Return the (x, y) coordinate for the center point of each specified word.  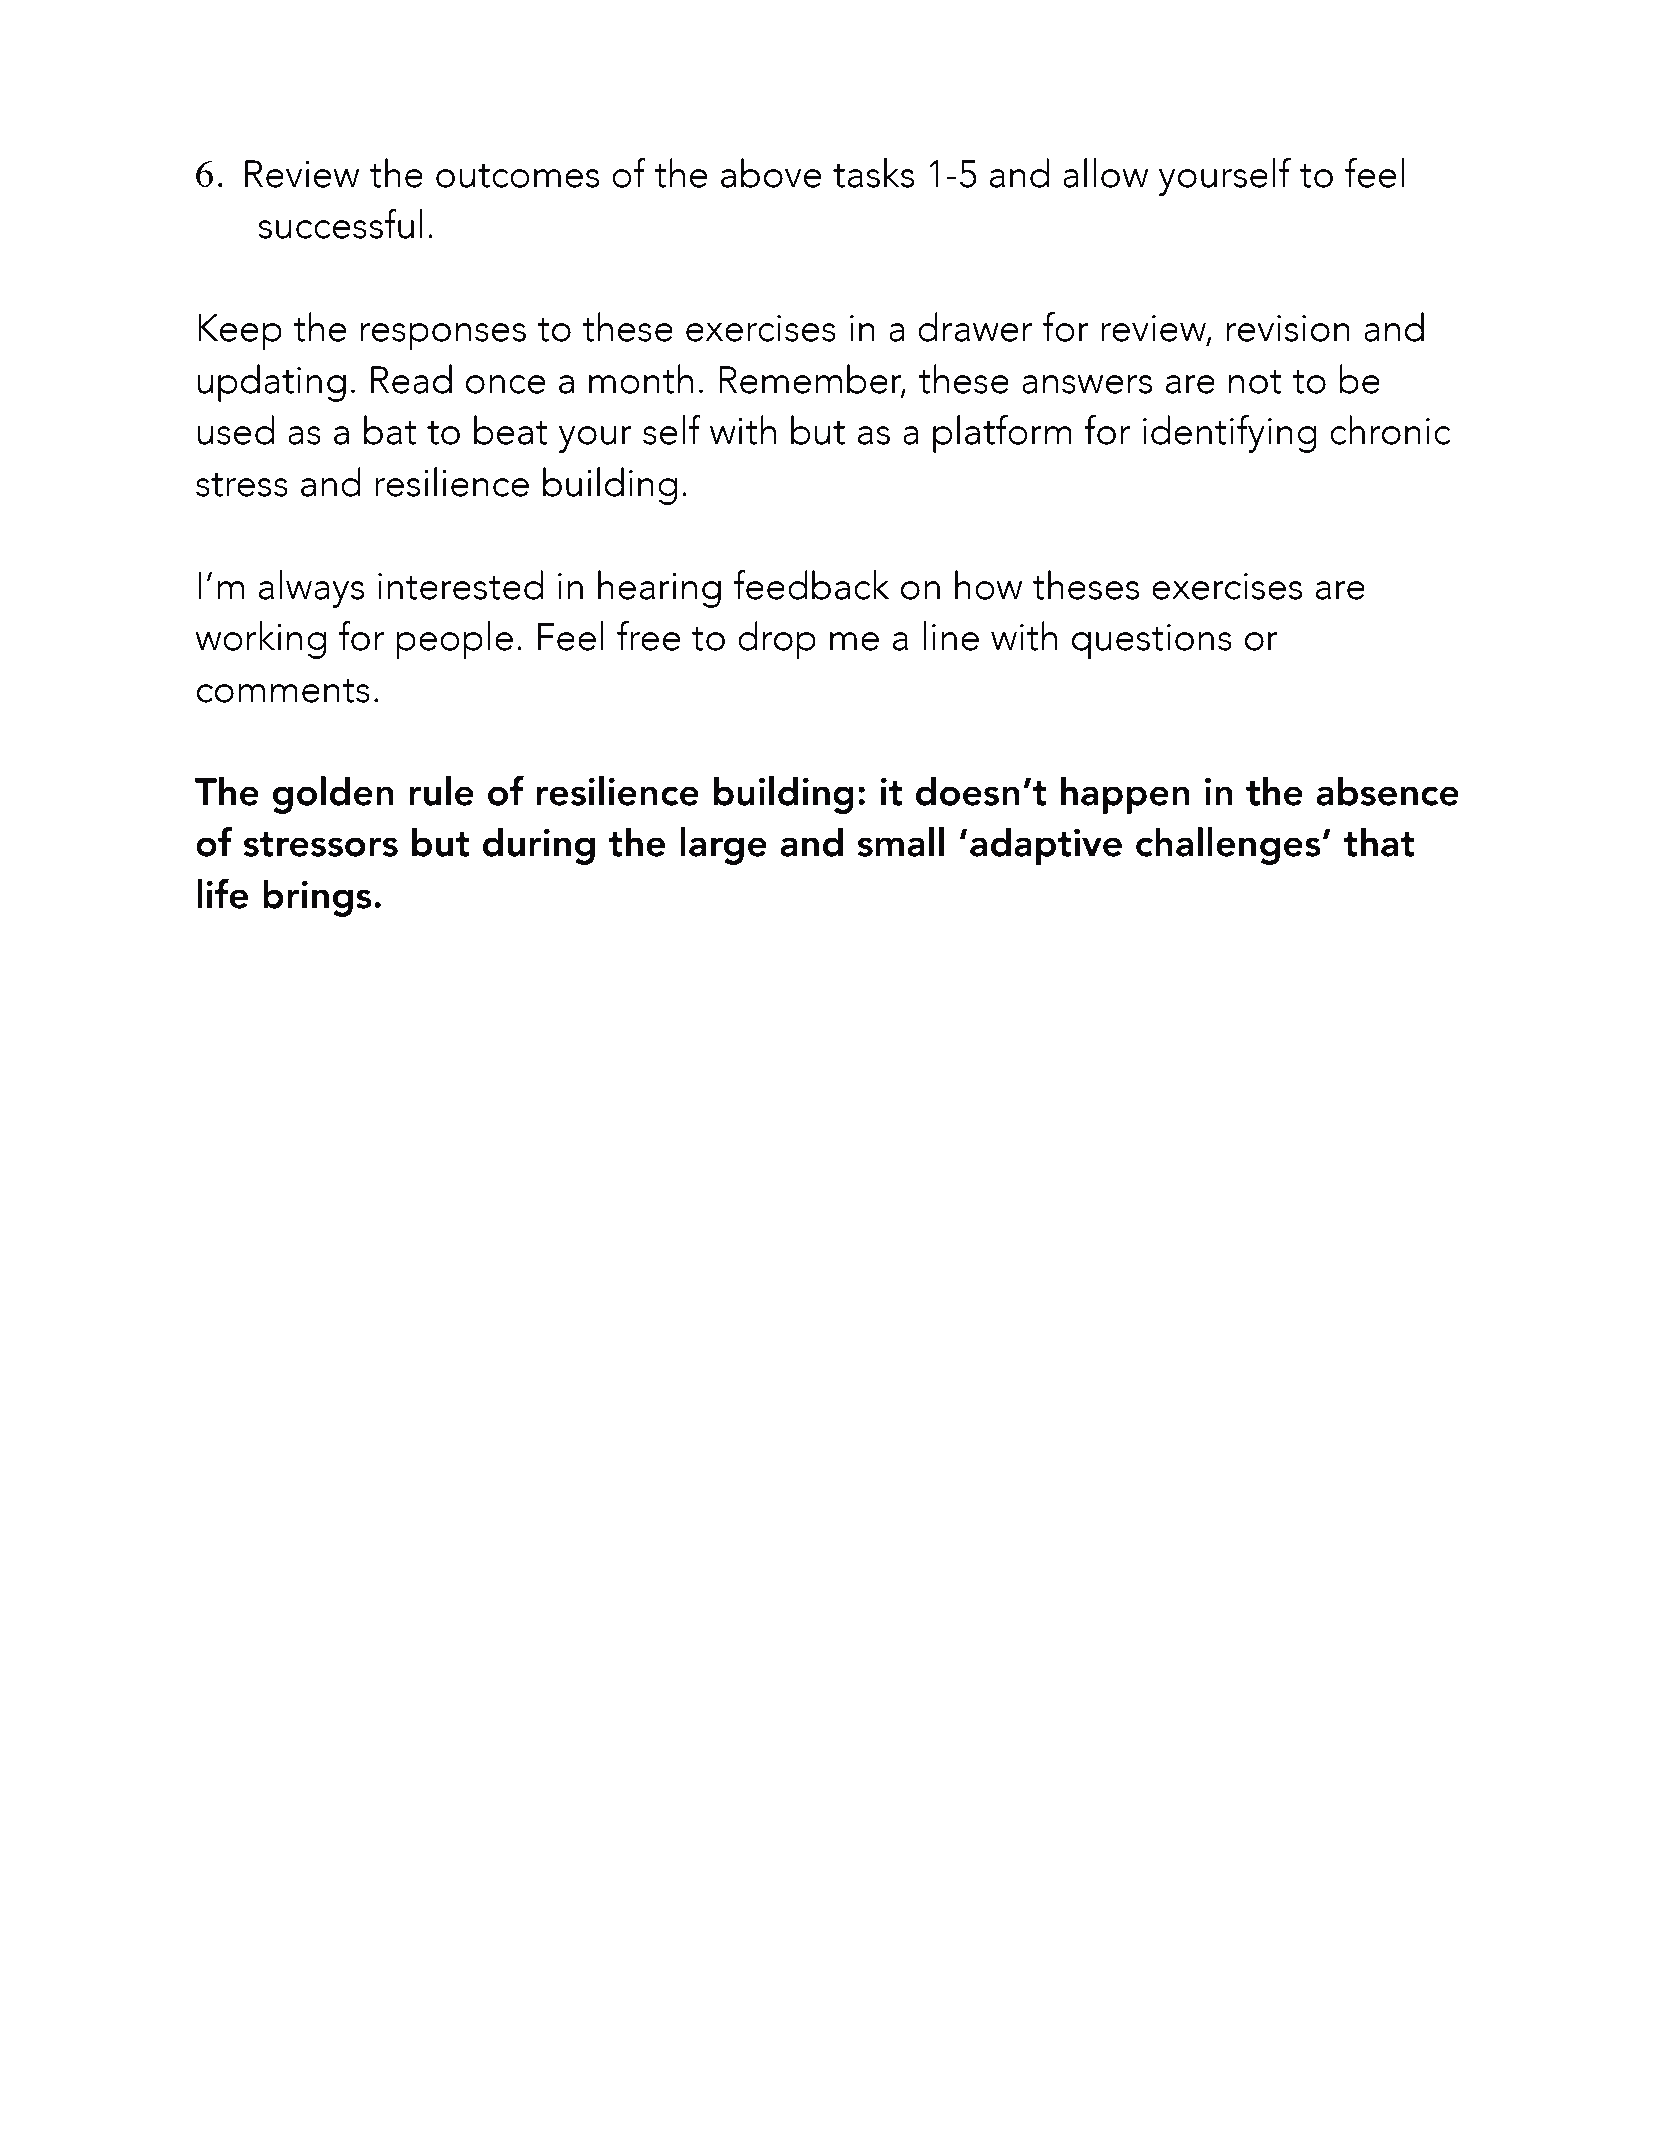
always (311, 589)
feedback (811, 585)
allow (1105, 173)
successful (340, 224)
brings (317, 898)
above (771, 173)
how (988, 585)
